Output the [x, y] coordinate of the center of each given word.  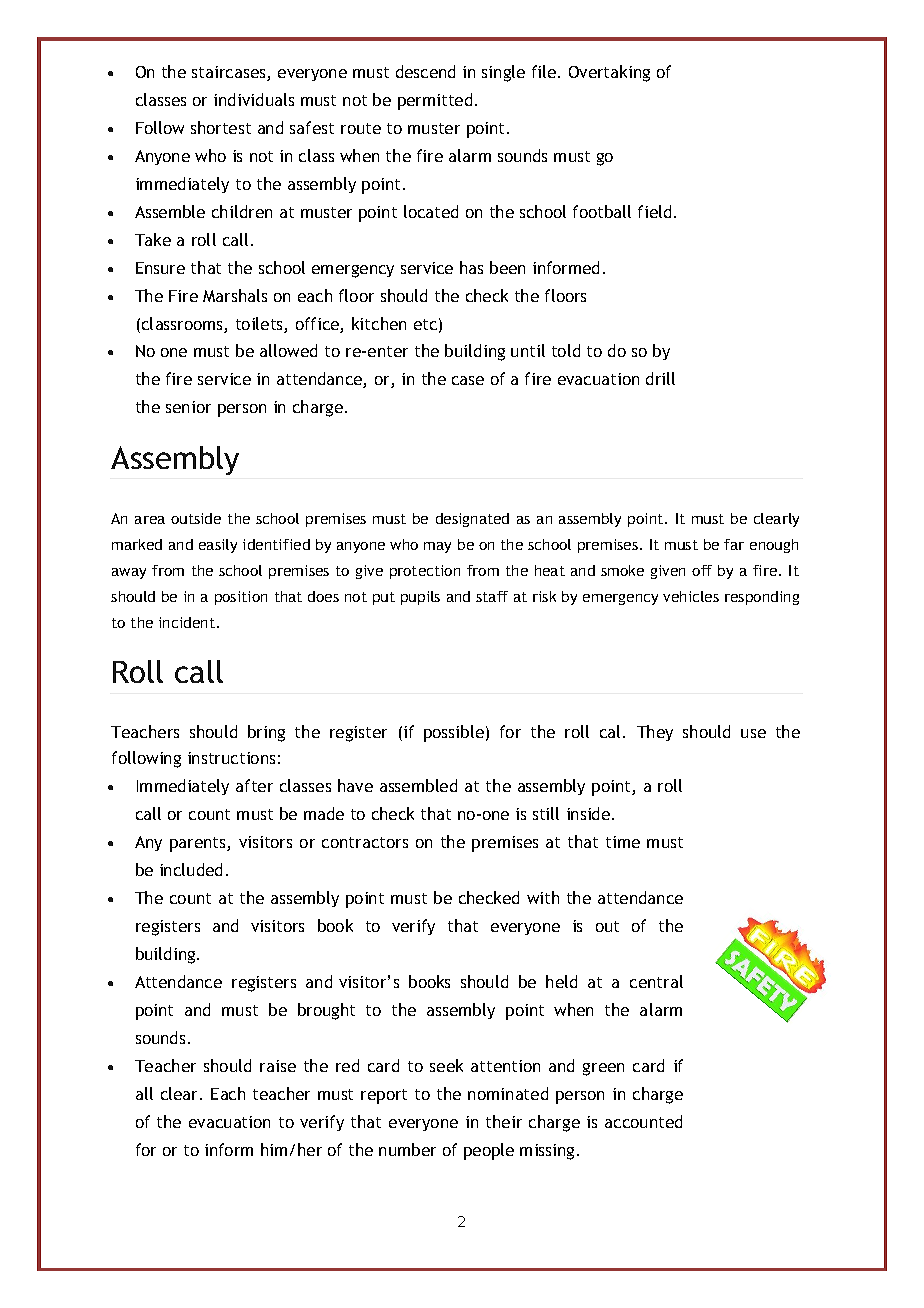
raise [278, 1066]
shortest [221, 127]
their [504, 1121]
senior [188, 407]
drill [660, 378]
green [603, 1069]
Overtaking [609, 73]
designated [472, 520]
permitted [435, 101]
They [655, 733]
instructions [231, 758]
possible [454, 733]
